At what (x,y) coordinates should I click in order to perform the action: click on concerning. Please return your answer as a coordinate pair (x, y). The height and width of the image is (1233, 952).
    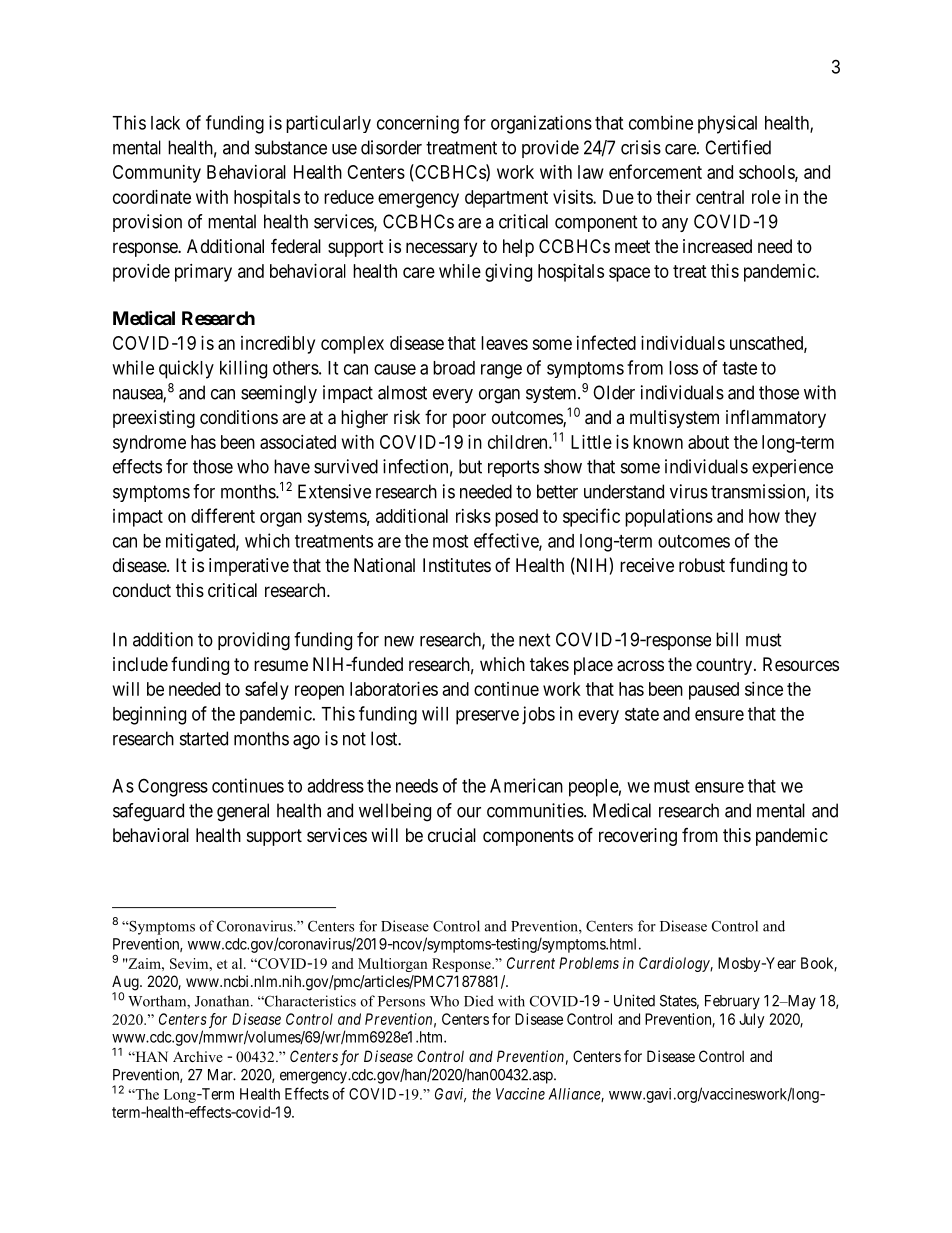
    Looking at the image, I should click on (418, 124).
